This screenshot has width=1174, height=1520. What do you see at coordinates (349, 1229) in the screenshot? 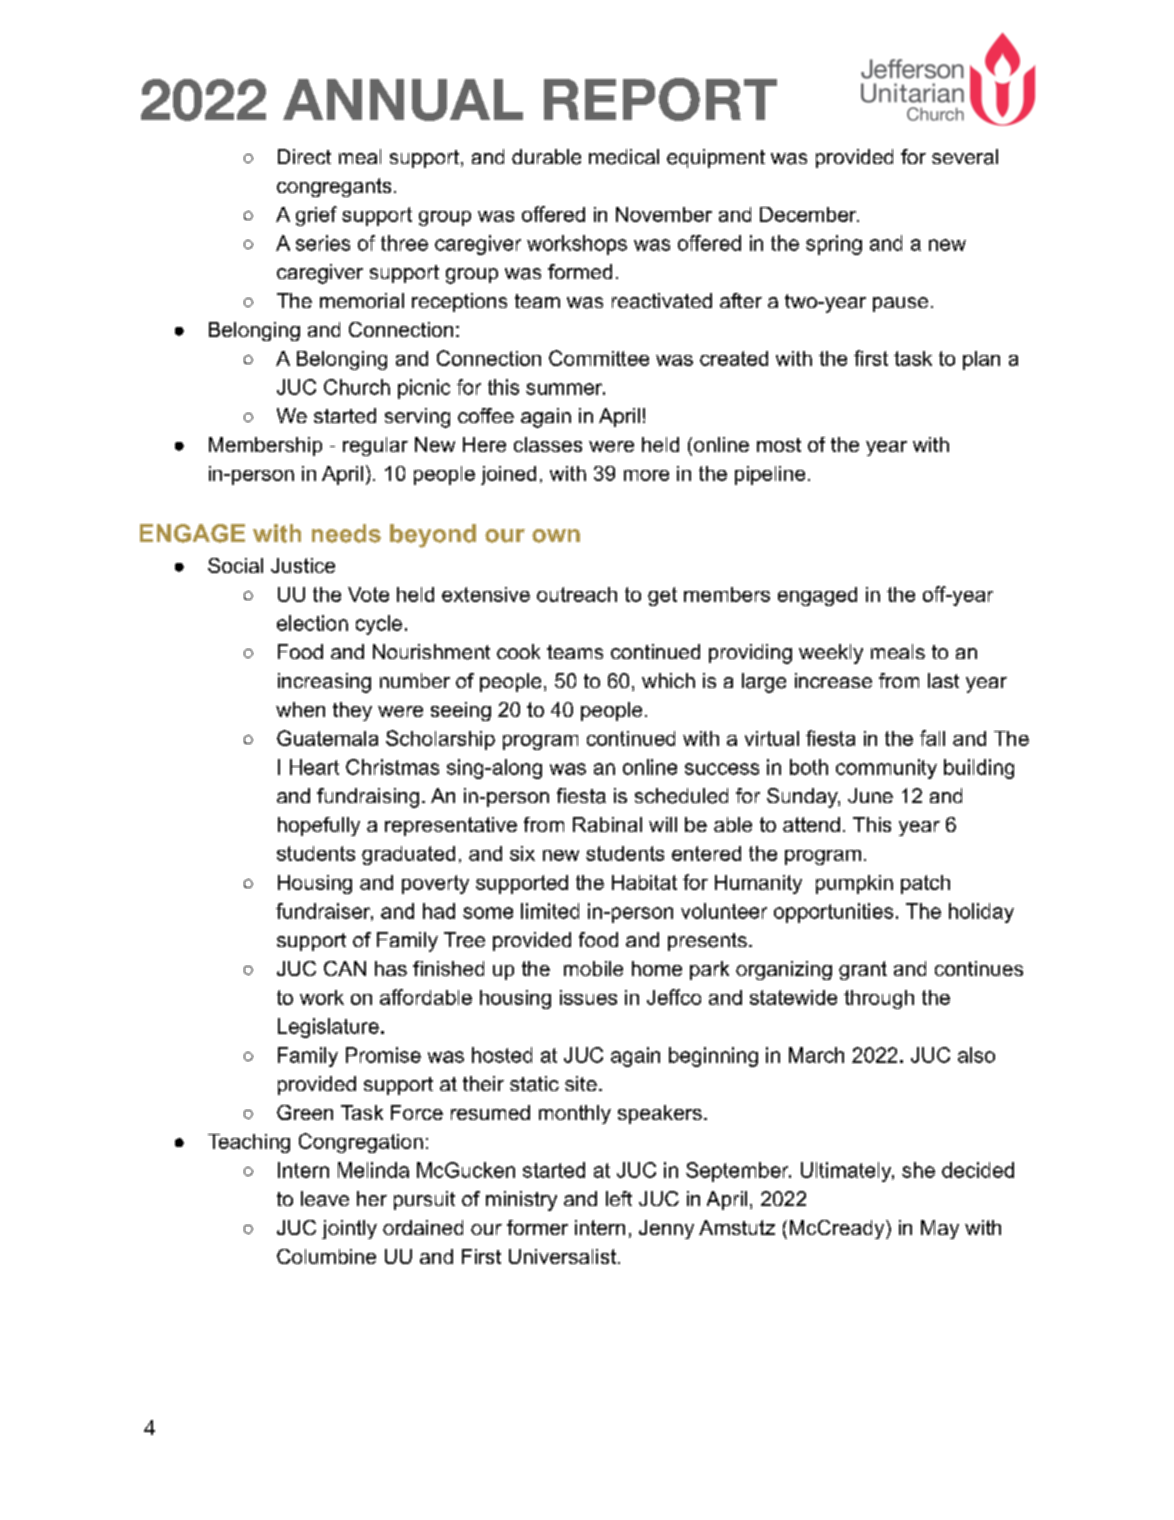
I see `jointly` at bounding box center [349, 1229].
